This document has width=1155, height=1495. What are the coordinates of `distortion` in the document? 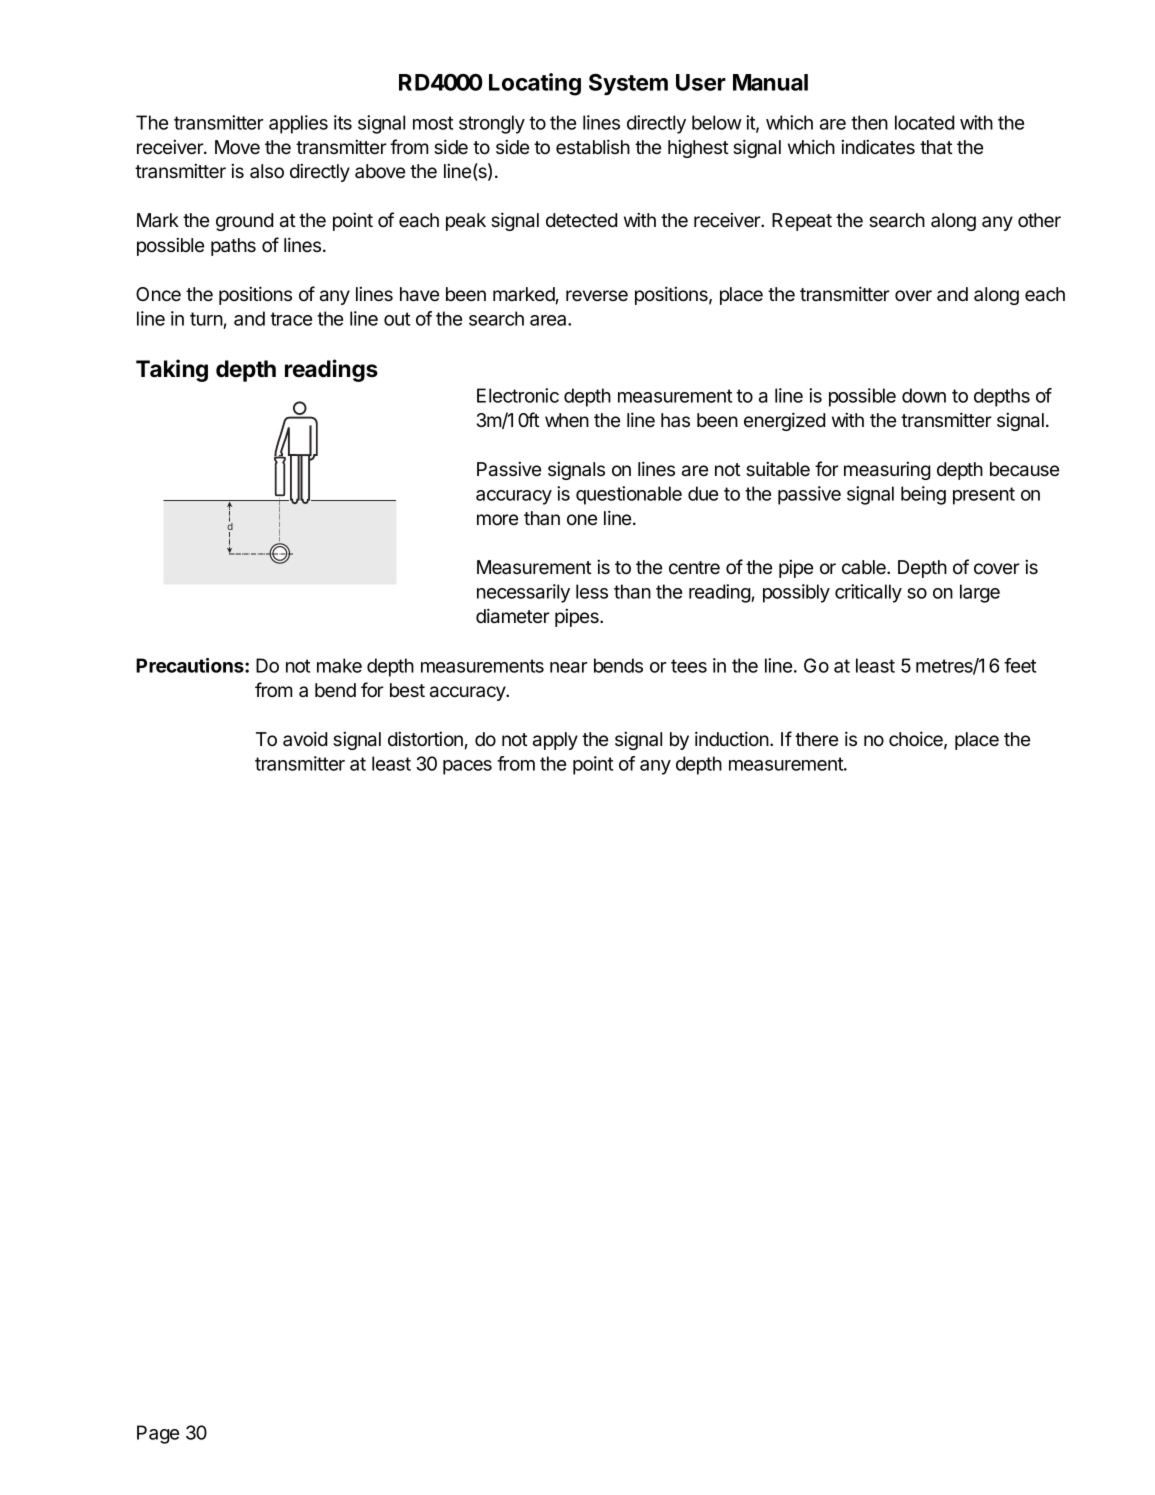 It's located at (425, 739).
